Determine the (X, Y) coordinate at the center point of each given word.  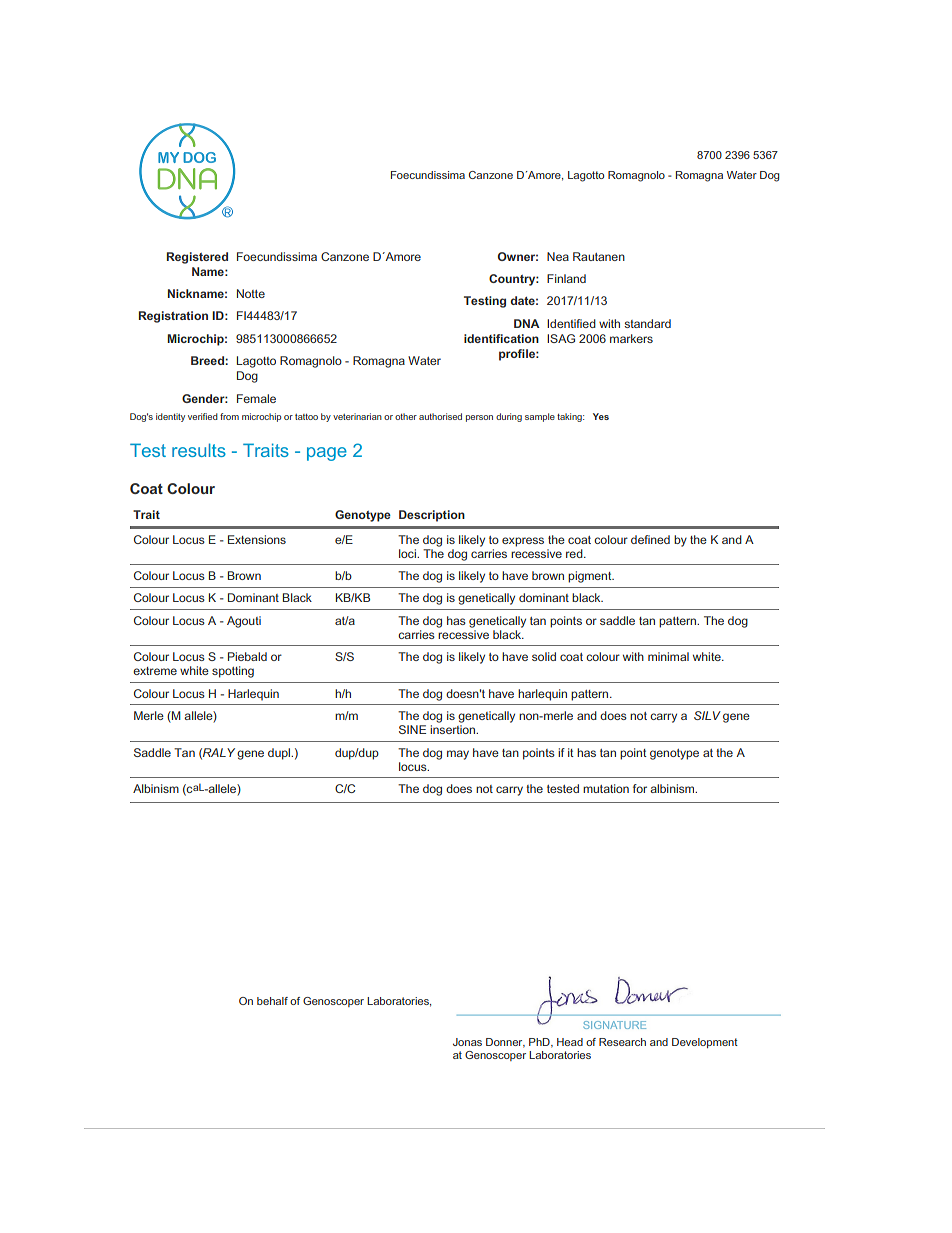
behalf (272, 1001)
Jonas (467, 1042)
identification (501, 338)
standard (647, 323)
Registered (197, 258)
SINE (412, 729)
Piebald (247, 656)
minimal (668, 656)
